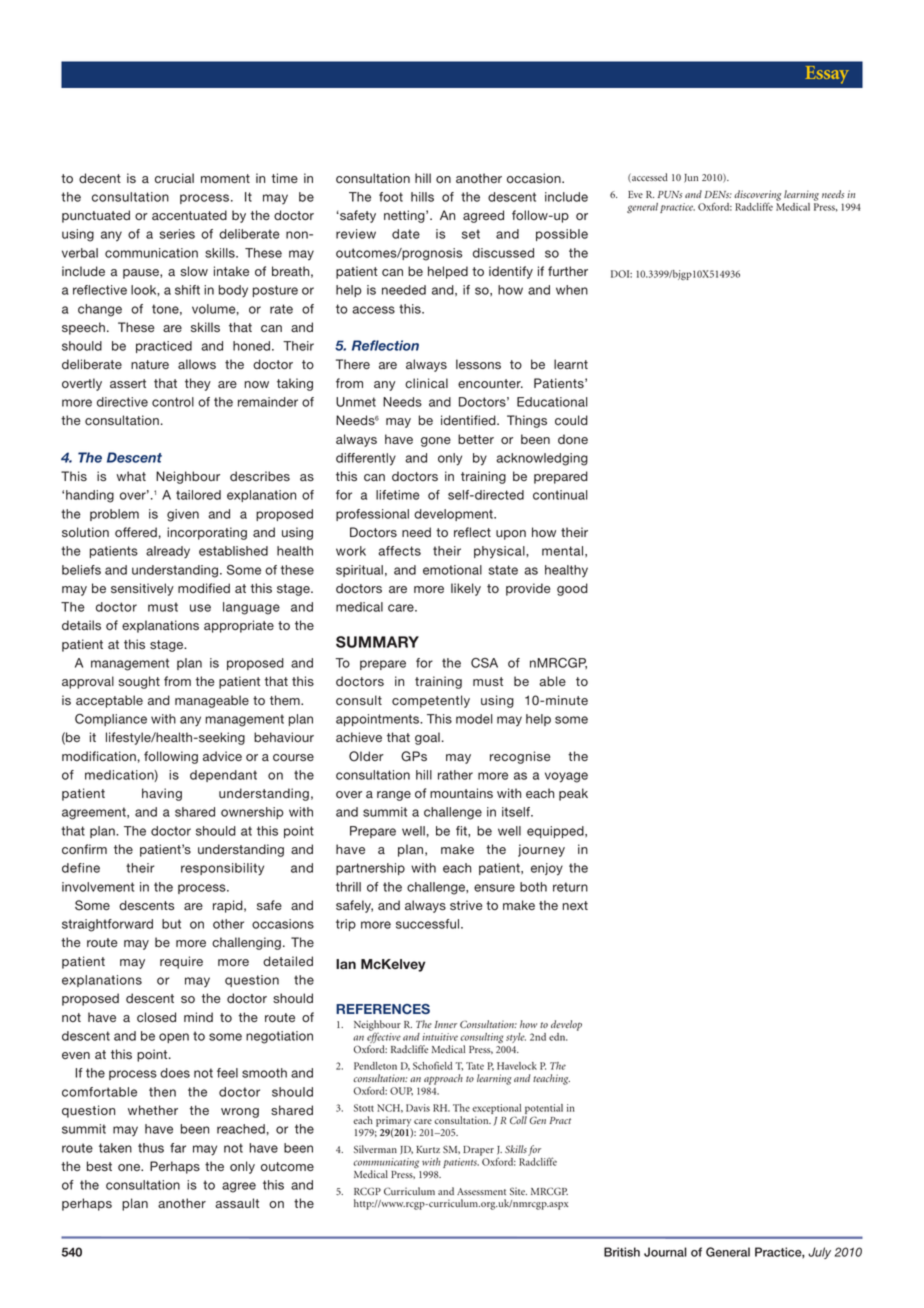 This screenshot has width=924, height=1308. I want to click on good, so click(572, 589).
